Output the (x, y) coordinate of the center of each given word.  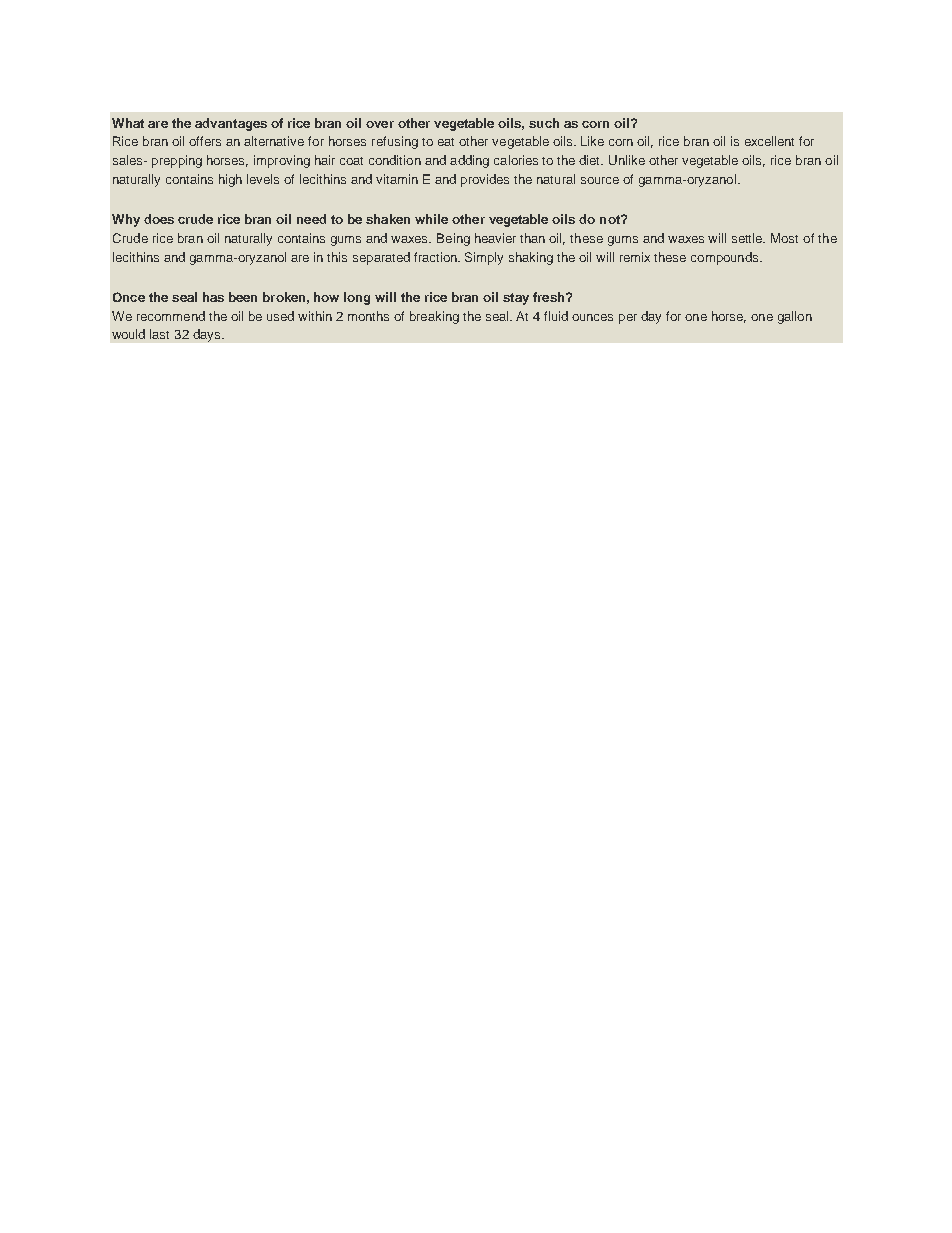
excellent (769, 141)
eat (446, 142)
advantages (231, 124)
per (628, 319)
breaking (434, 317)
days (206, 335)
